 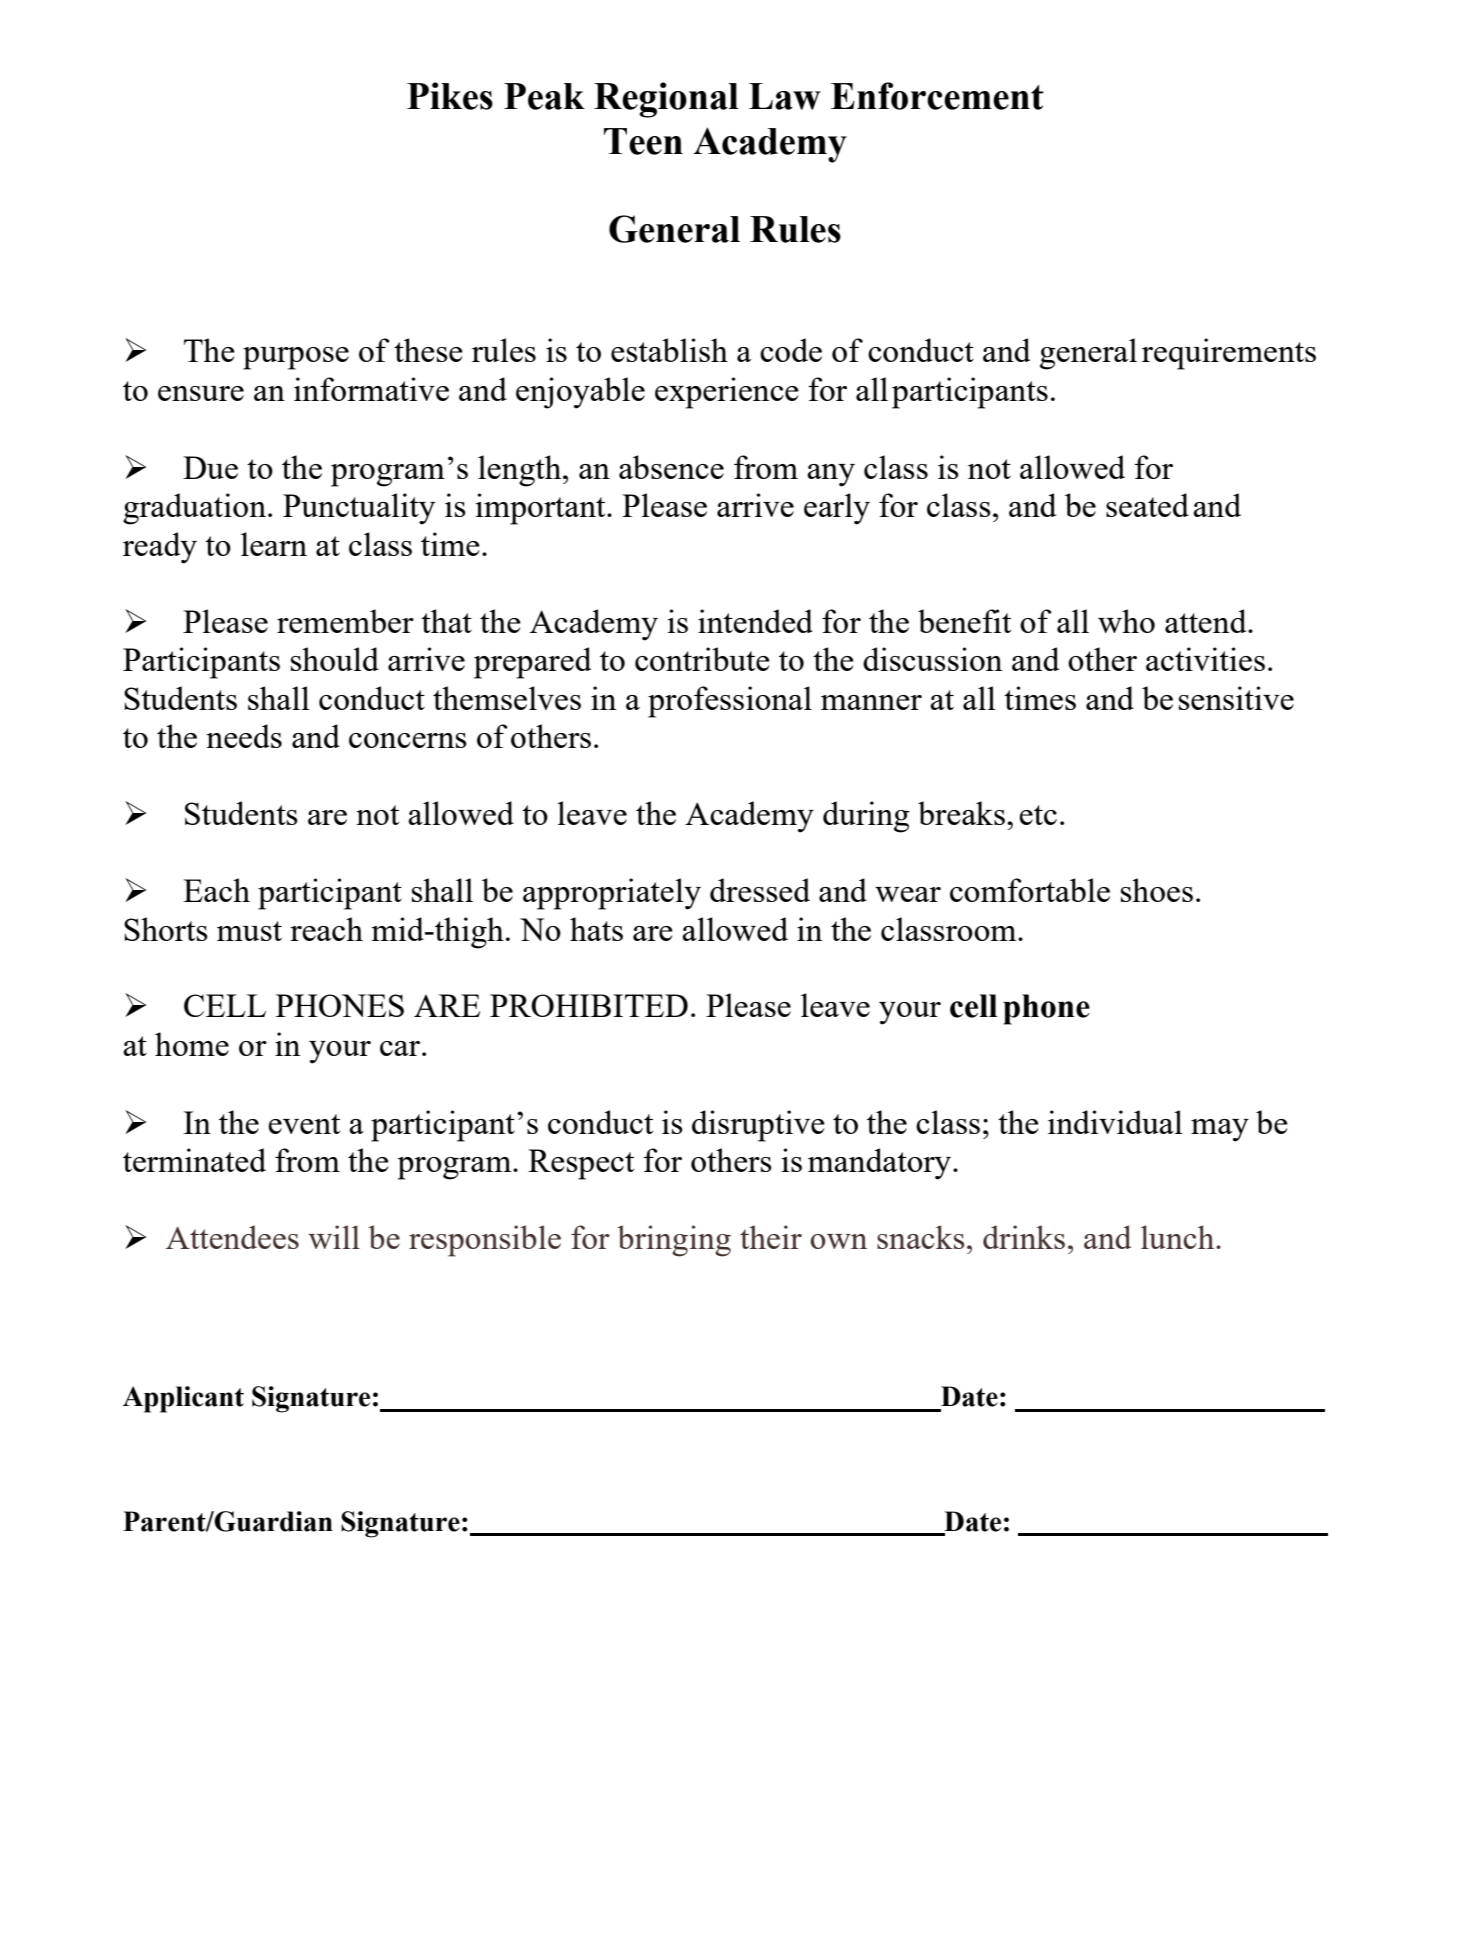 What do you see at coordinates (937, 96) in the page?
I see `Enforcement` at bounding box center [937, 96].
